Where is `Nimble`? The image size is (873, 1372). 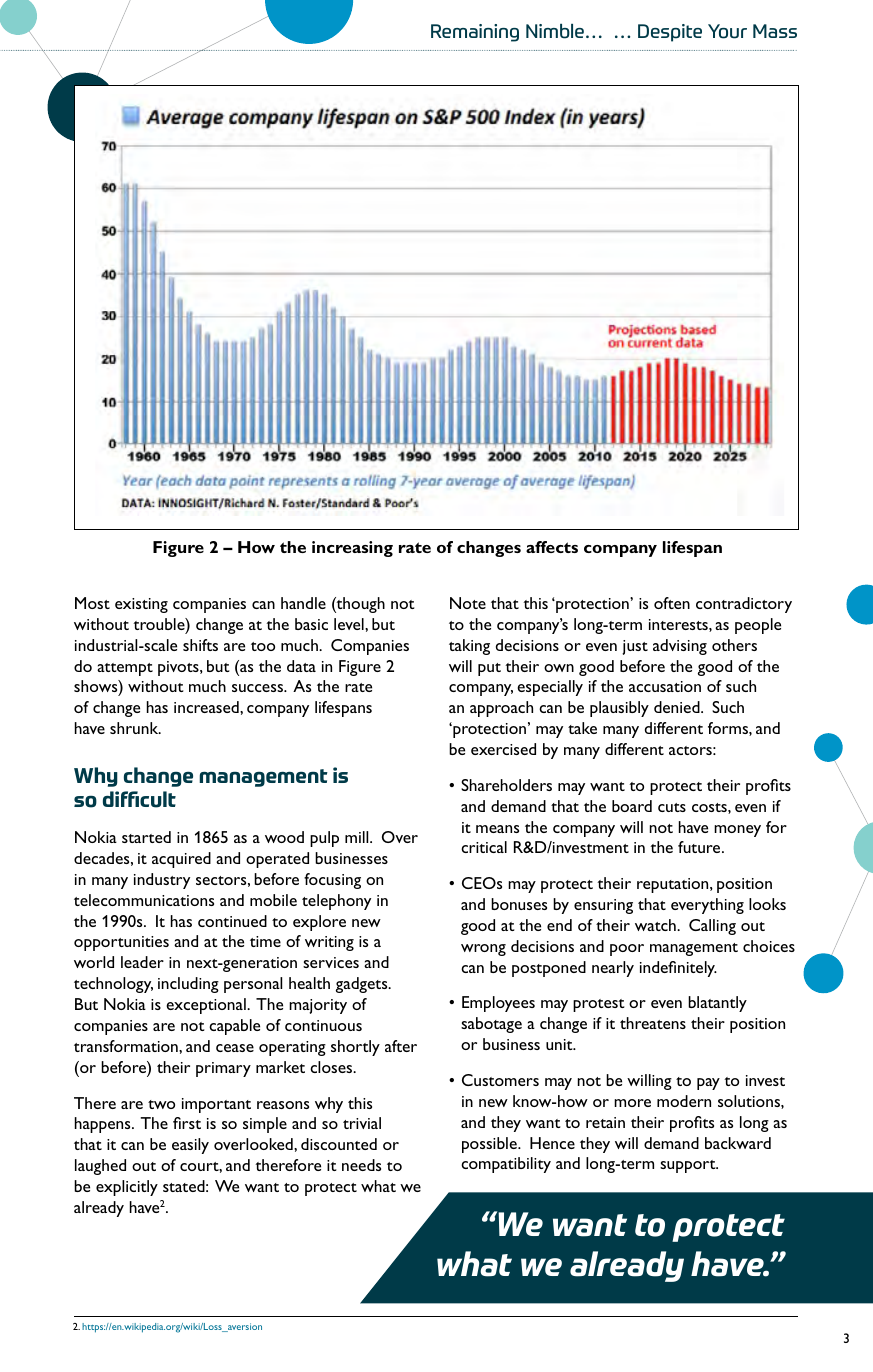 Nimble is located at coordinates (555, 31).
